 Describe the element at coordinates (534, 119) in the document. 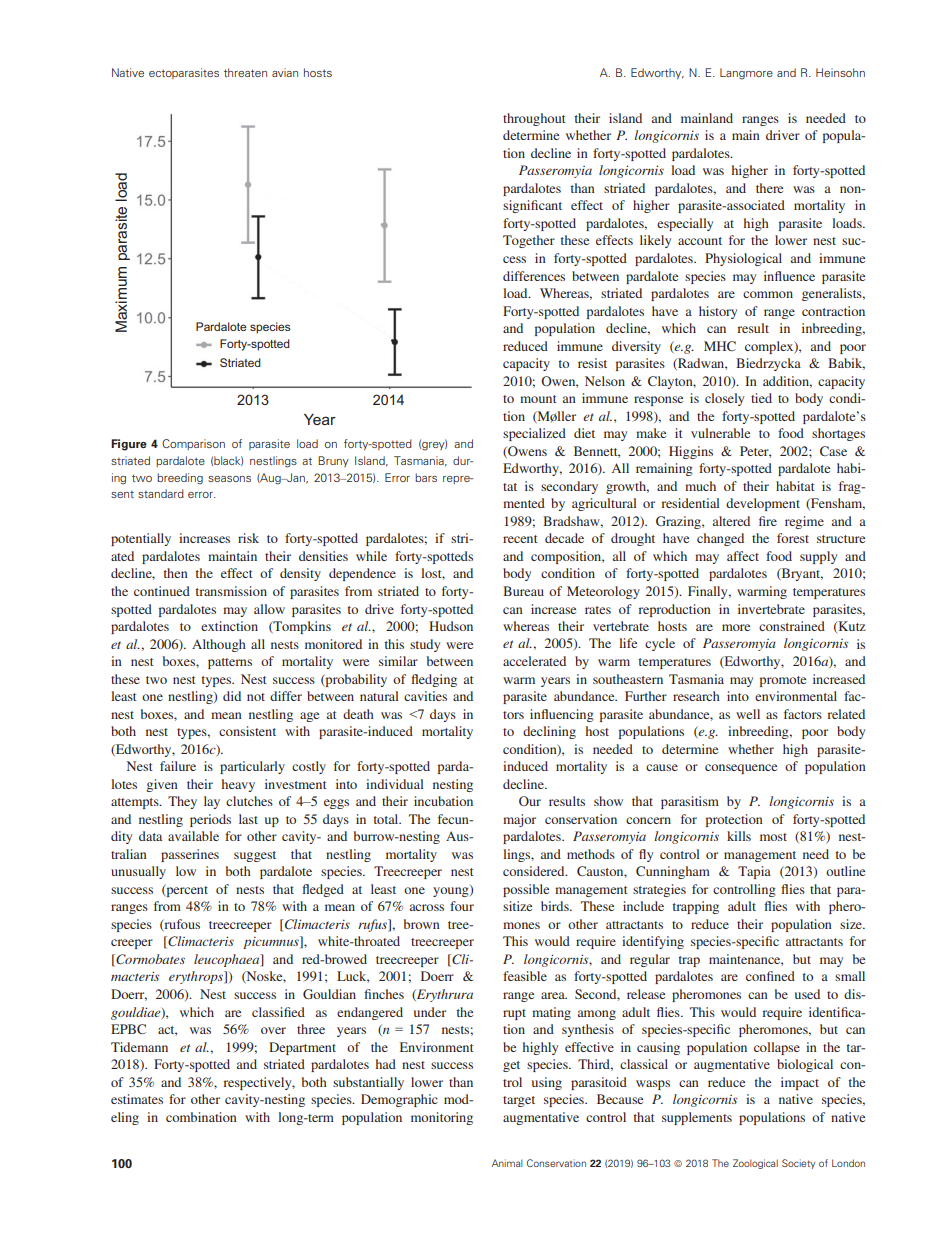

I see `throughout` at that location.
